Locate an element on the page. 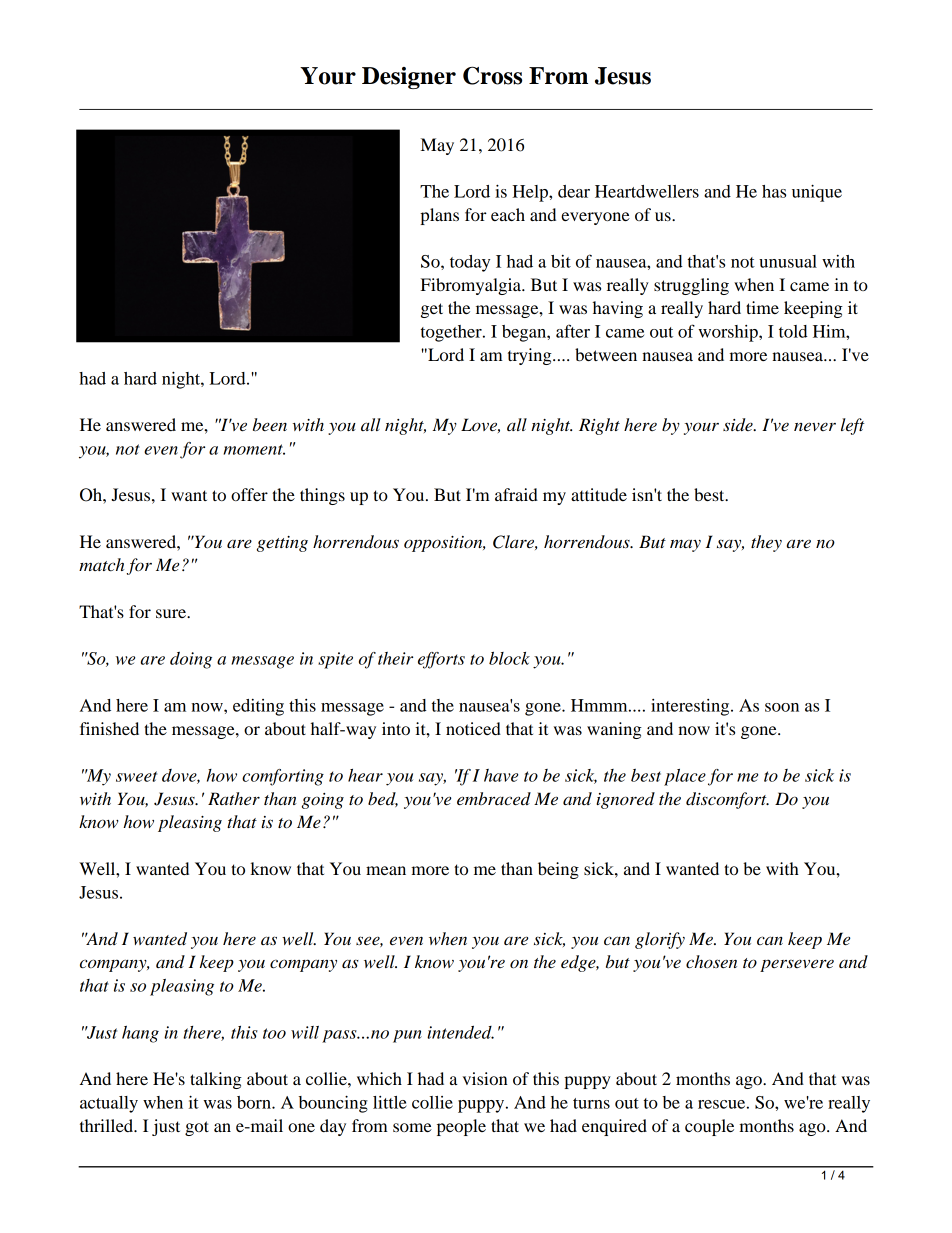  Designer is located at coordinates (409, 78).
